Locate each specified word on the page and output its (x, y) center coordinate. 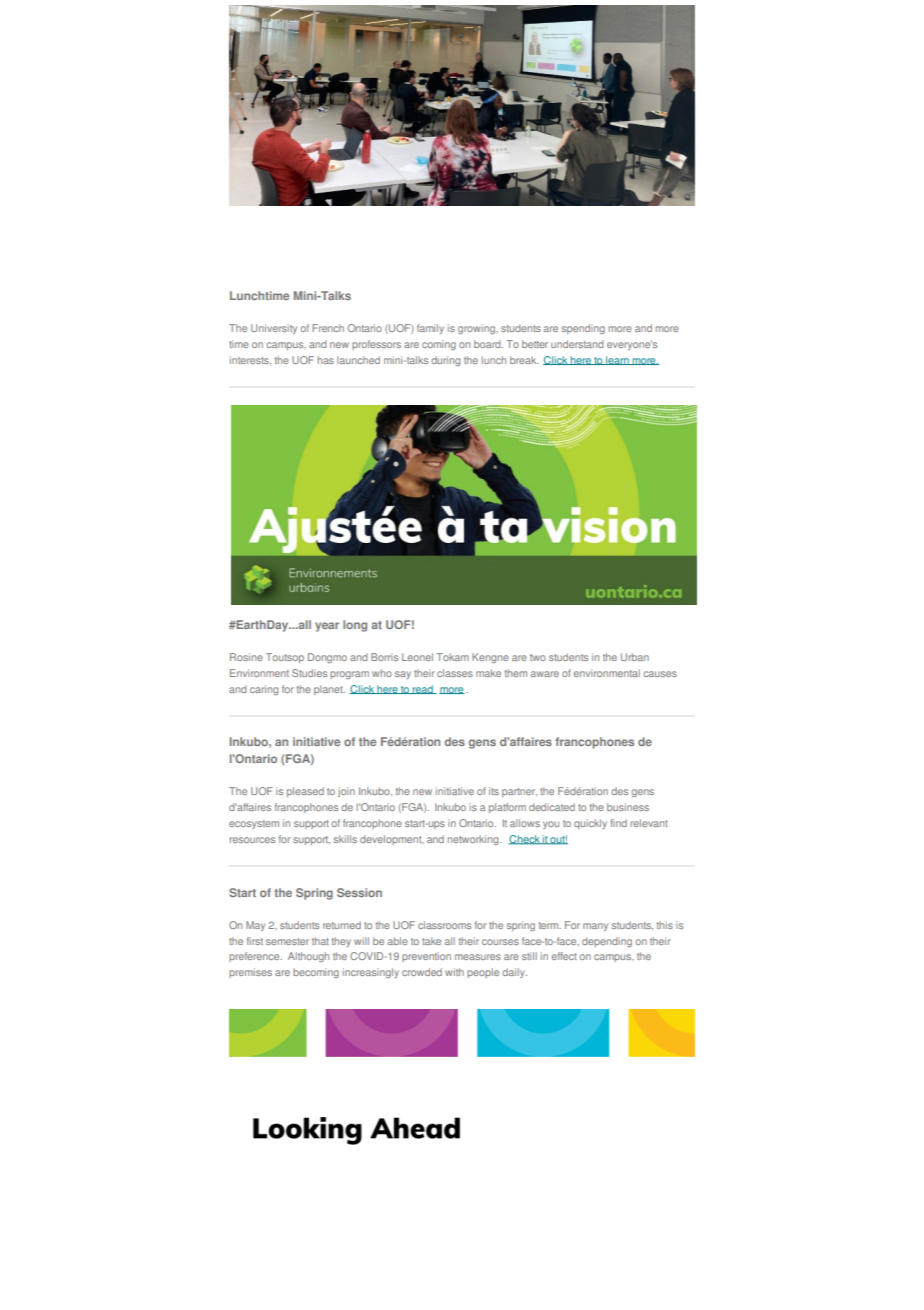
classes (455, 673)
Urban (635, 657)
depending (607, 942)
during (445, 361)
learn (617, 360)
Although (308, 957)
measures (478, 957)
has (326, 360)
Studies (309, 673)
